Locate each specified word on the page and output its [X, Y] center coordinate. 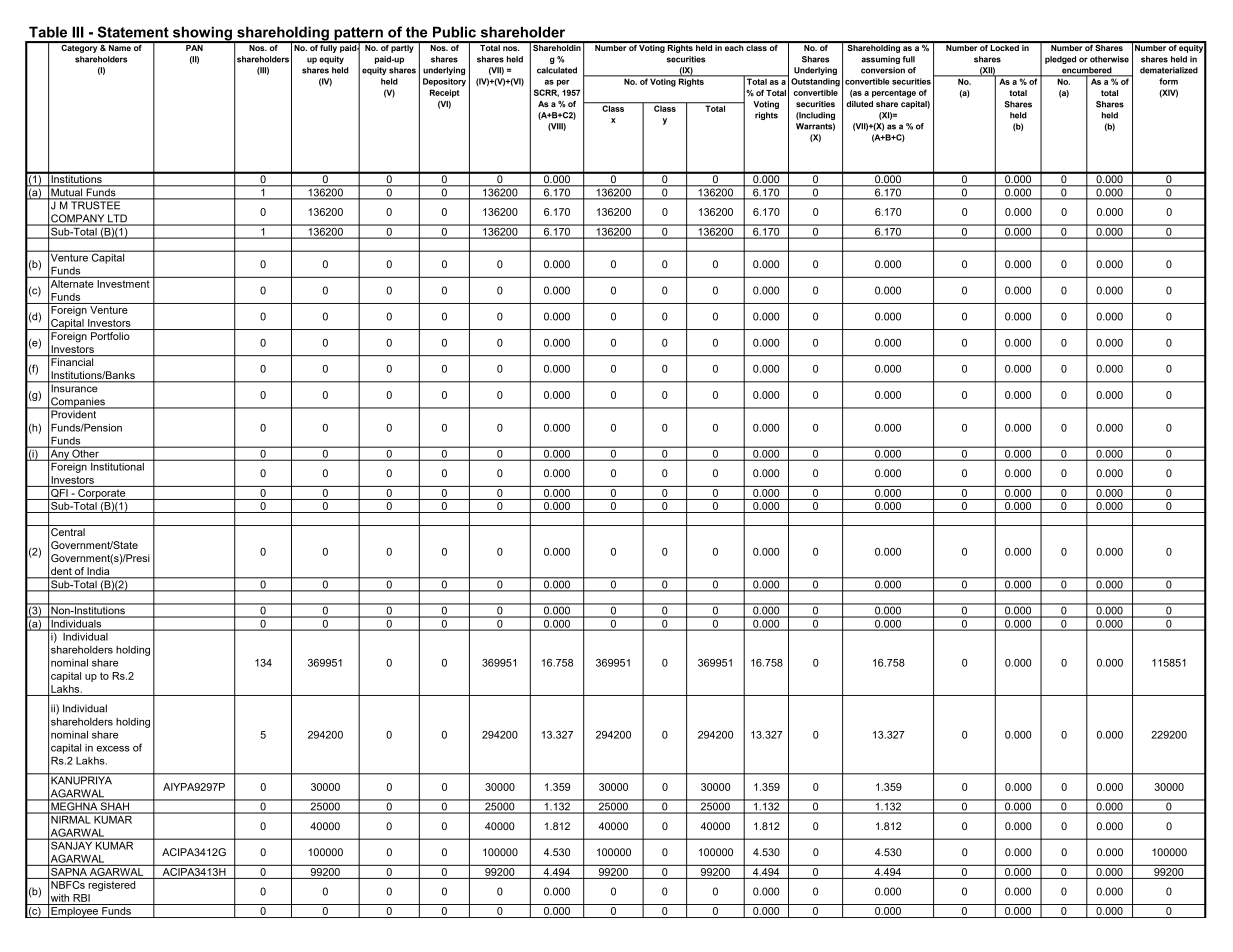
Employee [74, 912]
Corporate [102, 493]
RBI [81, 898]
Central [68, 532]
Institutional [117, 465]
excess [113, 749]
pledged [1060, 60]
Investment [123, 282]
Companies [78, 403]
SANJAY [72, 844]
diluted [859, 104]
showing [202, 34]
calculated [557, 70]
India [98, 572]
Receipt [445, 93]
